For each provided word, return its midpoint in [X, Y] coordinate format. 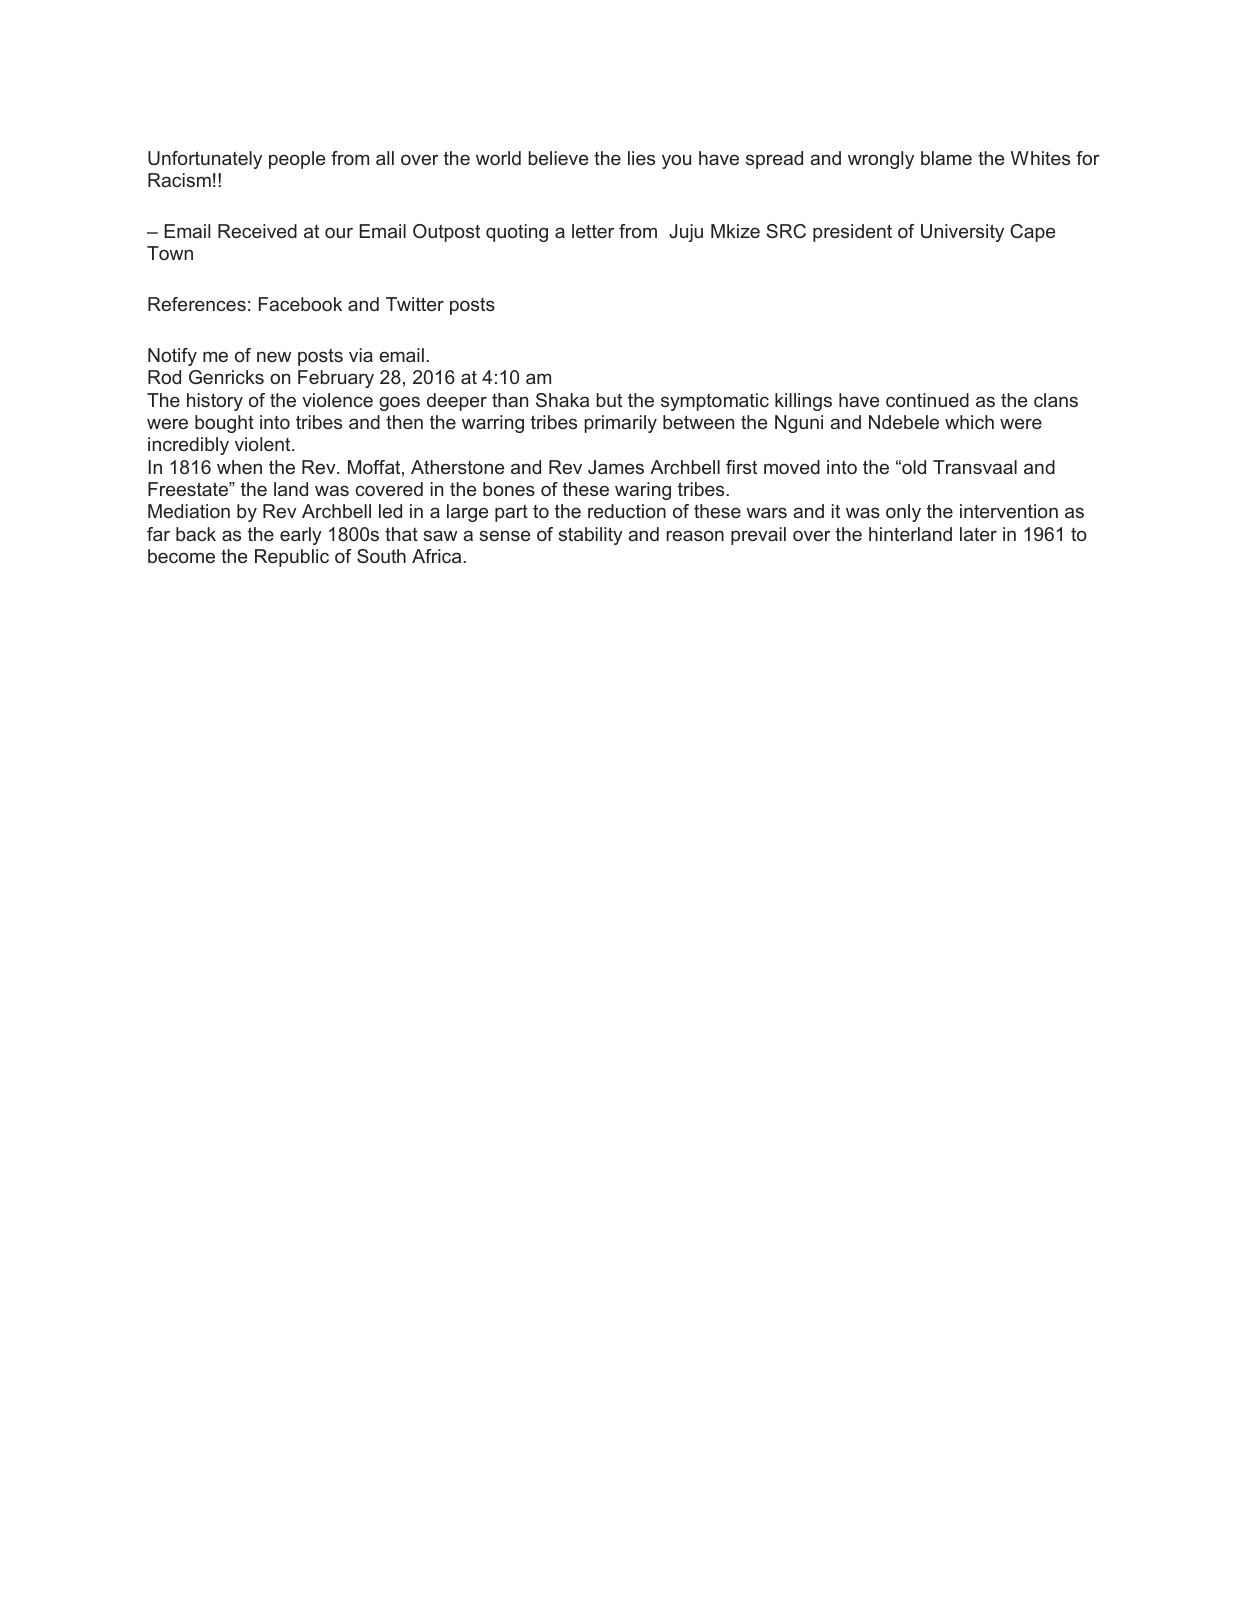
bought [224, 424]
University [962, 233]
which [969, 422]
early [301, 536]
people [297, 160]
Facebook [300, 304]
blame [946, 158]
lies [641, 158]
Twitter [415, 304]
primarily [620, 424]
